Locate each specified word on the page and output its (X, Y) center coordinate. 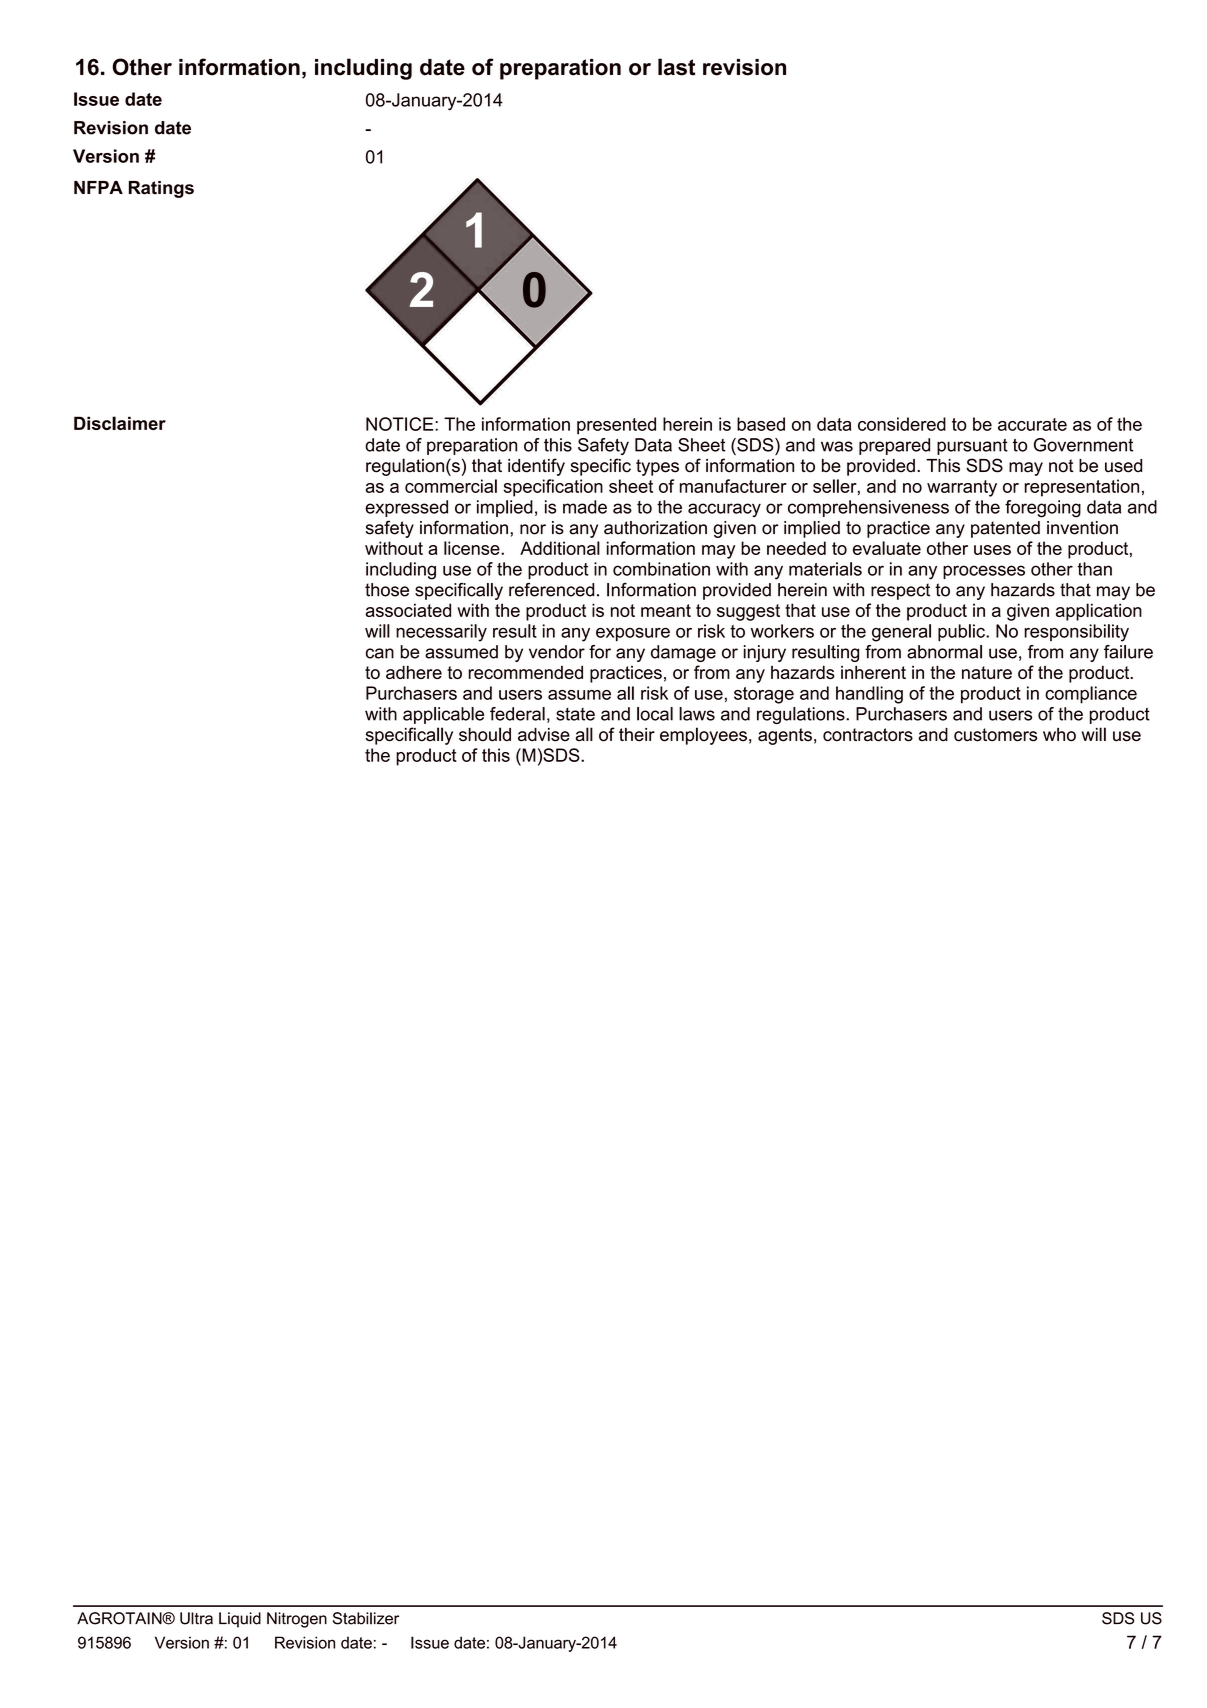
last (676, 67)
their (637, 735)
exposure (633, 634)
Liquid (240, 1620)
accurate (1032, 424)
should (485, 734)
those (387, 590)
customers (995, 735)
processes (984, 572)
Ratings (161, 189)
